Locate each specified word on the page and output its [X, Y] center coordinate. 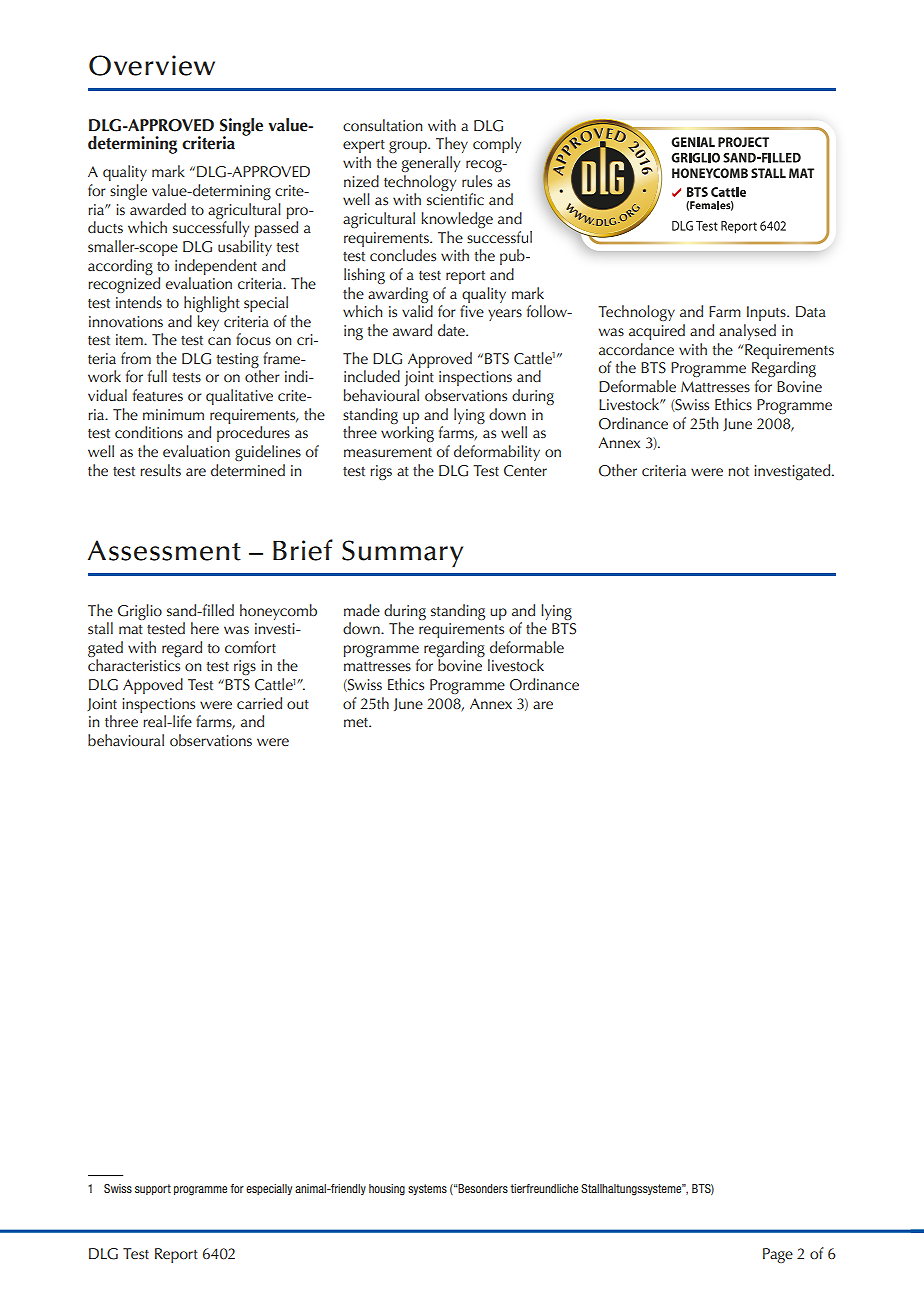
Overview [152, 65]
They [452, 145]
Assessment [164, 550]
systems [427, 1189]
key [208, 323]
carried [259, 703]
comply [497, 145]
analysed [747, 332]
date [452, 330]
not [738, 471]
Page [778, 1255]
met [357, 722]
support [153, 1189]
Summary [402, 554]
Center [525, 471]
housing [387, 1190]
